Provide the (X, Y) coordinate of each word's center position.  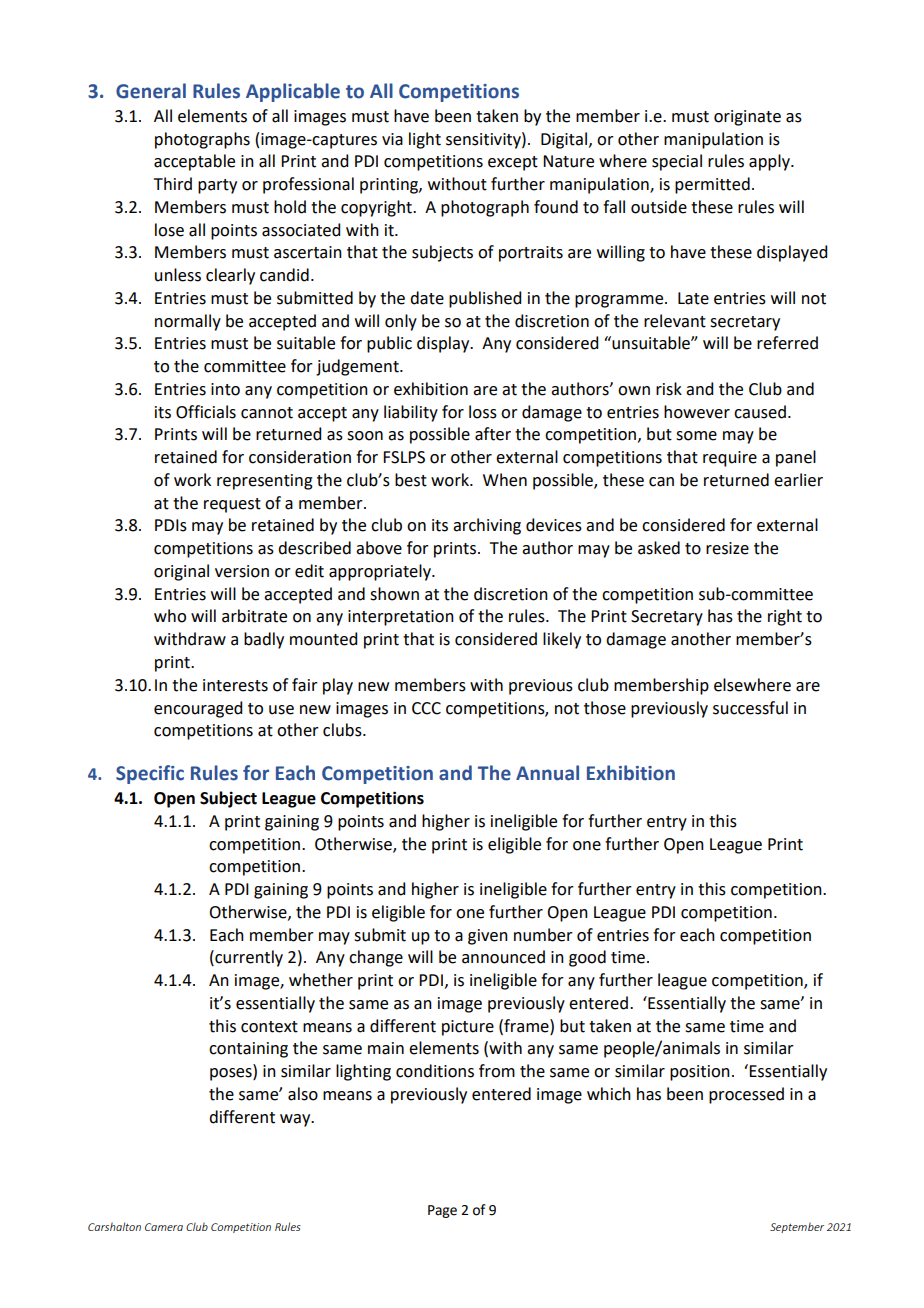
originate (747, 118)
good (587, 958)
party (217, 186)
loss (483, 412)
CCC (426, 708)
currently (248, 958)
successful (750, 708)
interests (235, 685)
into (225, 389)
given (488, 937)
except (513, 163)
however (697, 412)
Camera (164, 1227)
